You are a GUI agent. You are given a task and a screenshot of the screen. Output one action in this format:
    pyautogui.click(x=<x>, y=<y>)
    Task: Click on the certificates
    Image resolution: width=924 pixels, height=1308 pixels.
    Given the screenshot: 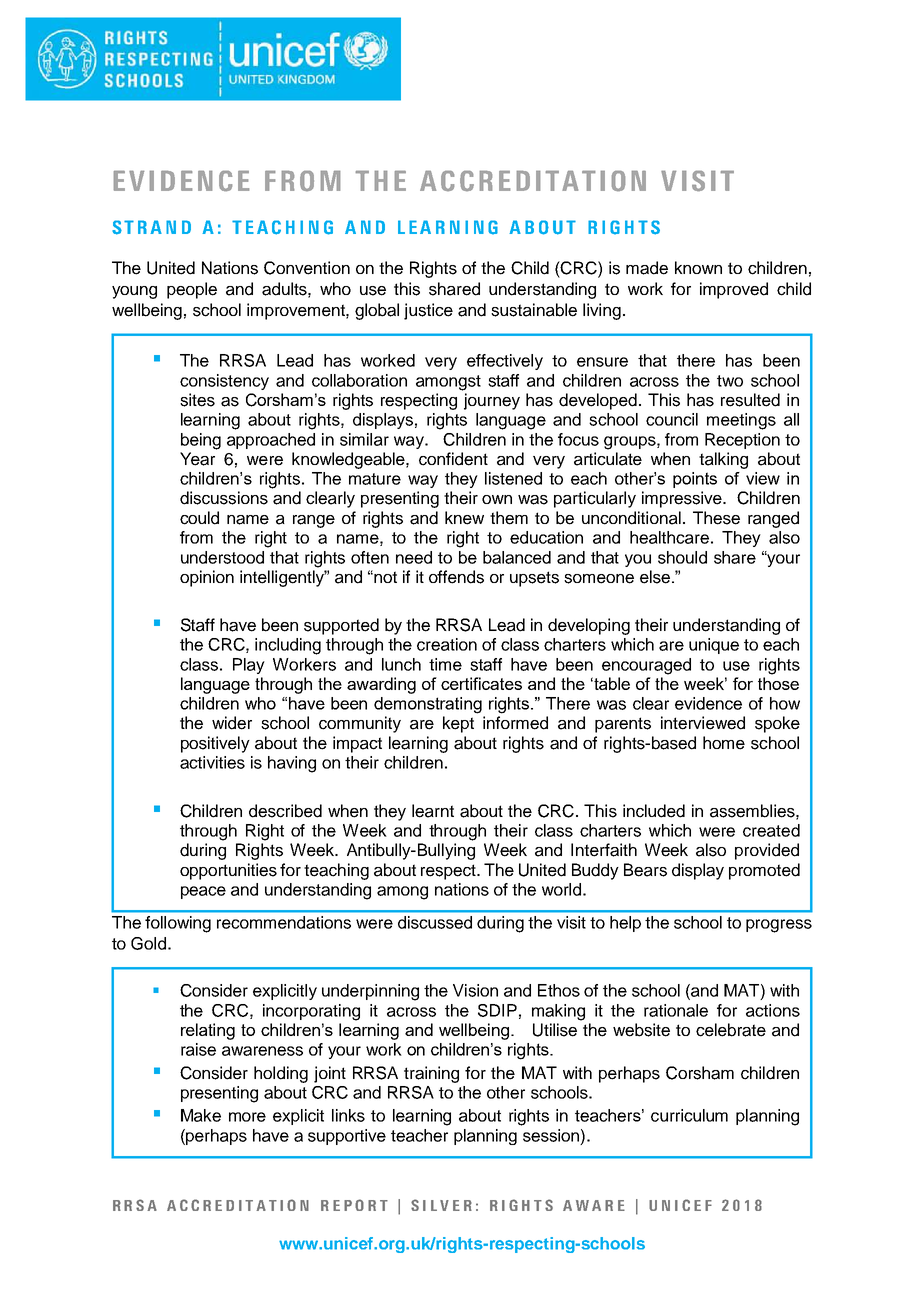 What is the action you would take?
    pyautogui.click(x=481, y=683)
